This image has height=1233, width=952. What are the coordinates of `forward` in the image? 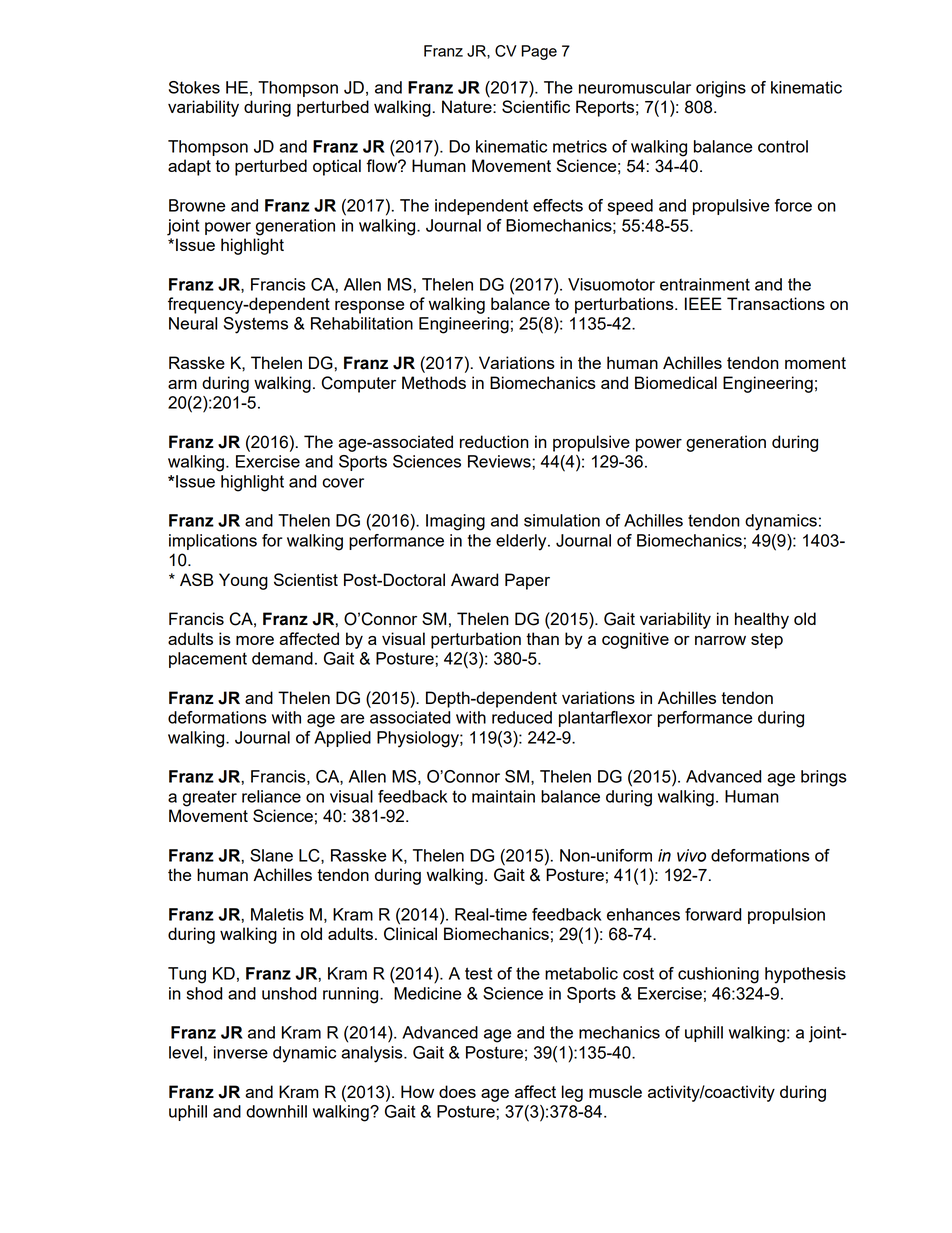 It's located at (713, 914).
